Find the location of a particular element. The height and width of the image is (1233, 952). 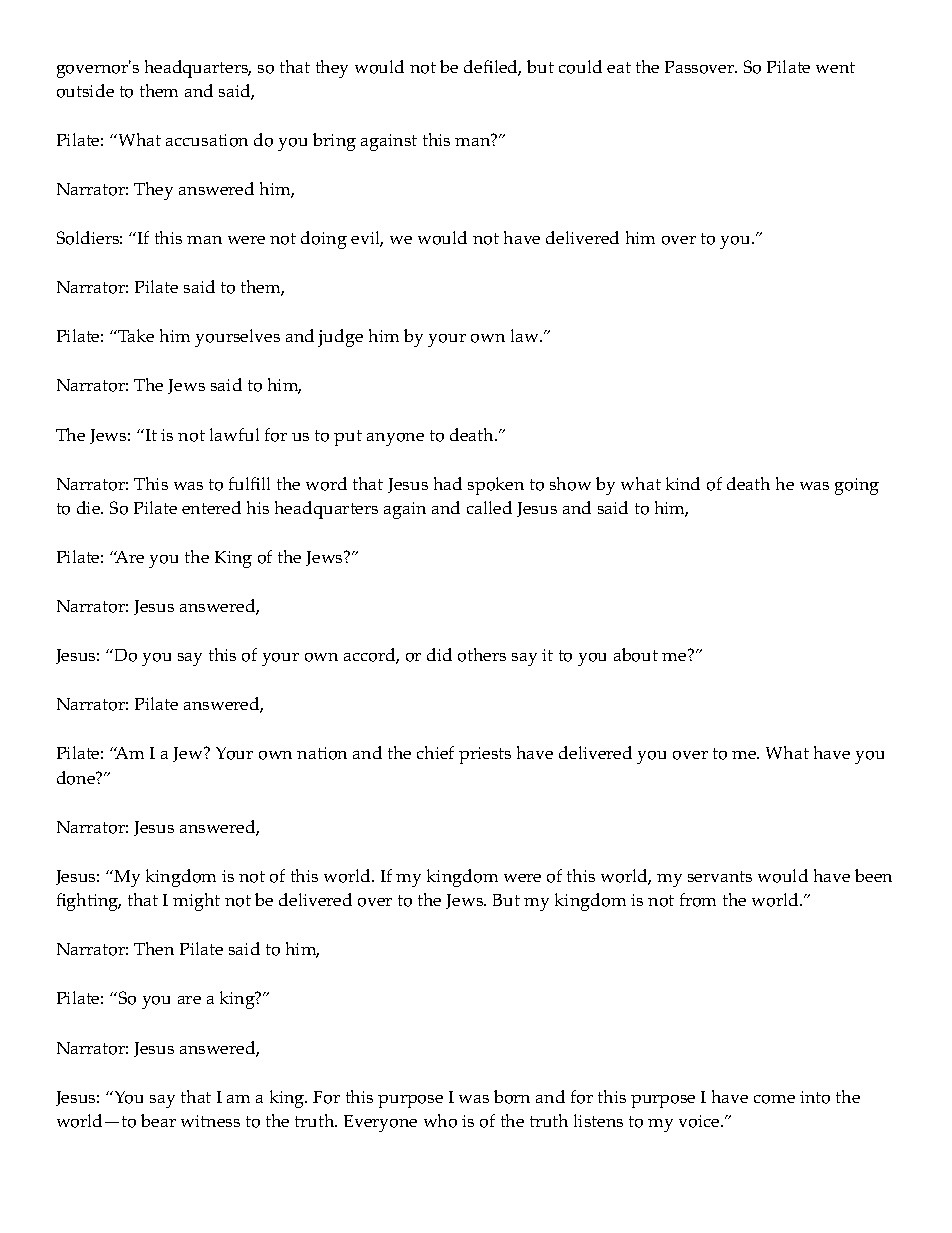

went is located at coordinates (835, 67).
